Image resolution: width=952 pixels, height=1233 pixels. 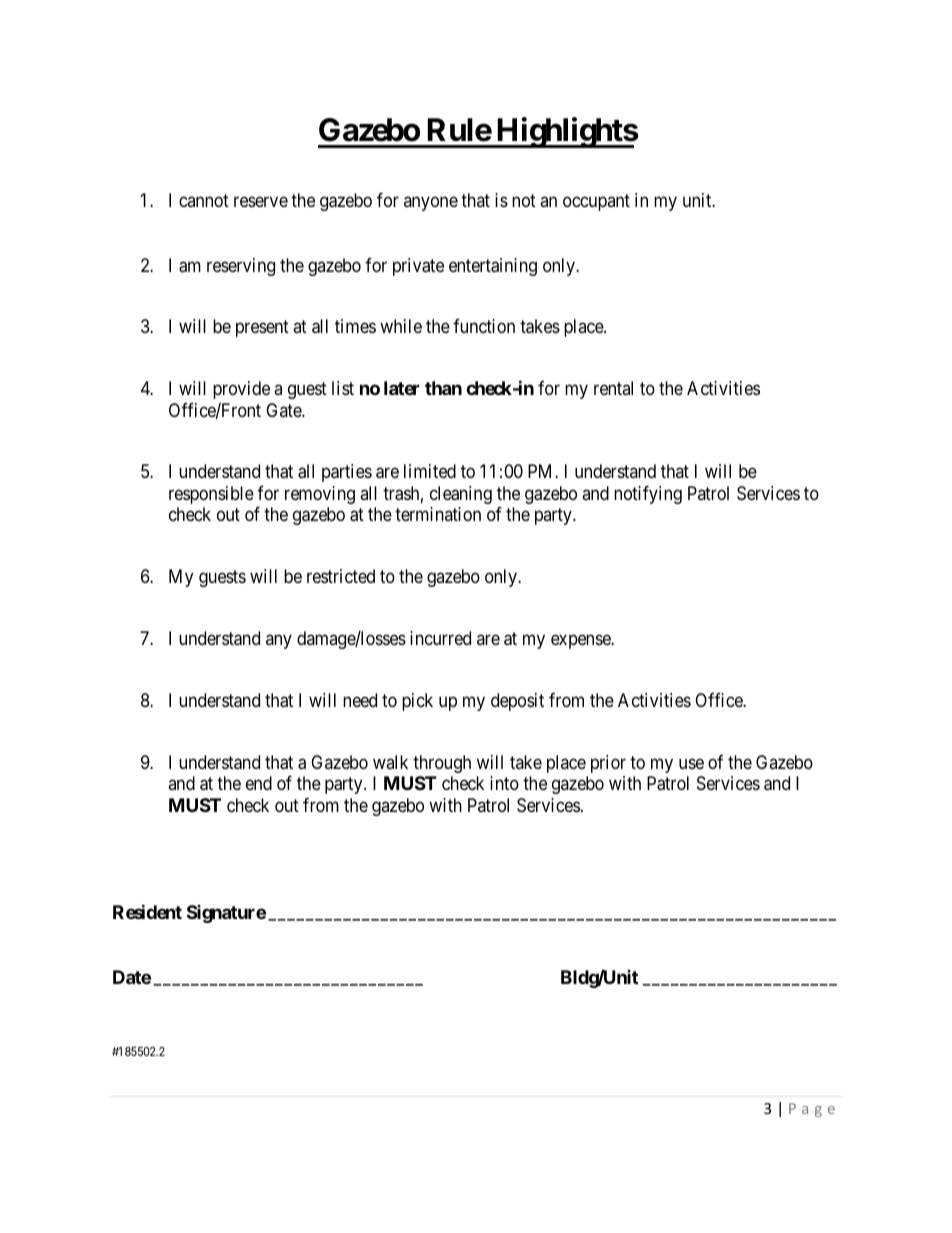 I want to click on occupant, so click(x=596, y=202).
